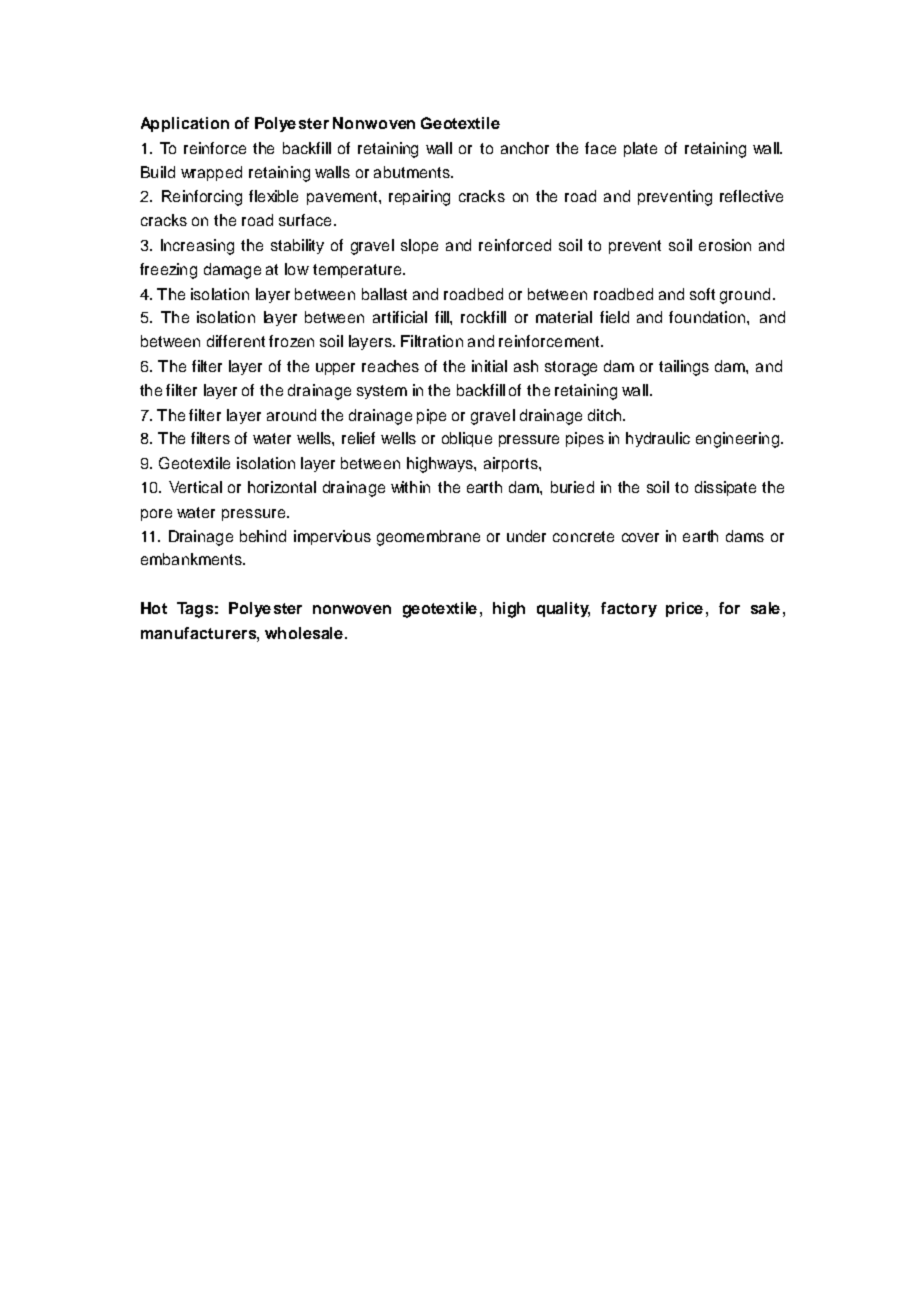 The height and width of the page is (1308, 924). Describe the element at coordinates (640, 149) in the page. I see `plate` at that location.
